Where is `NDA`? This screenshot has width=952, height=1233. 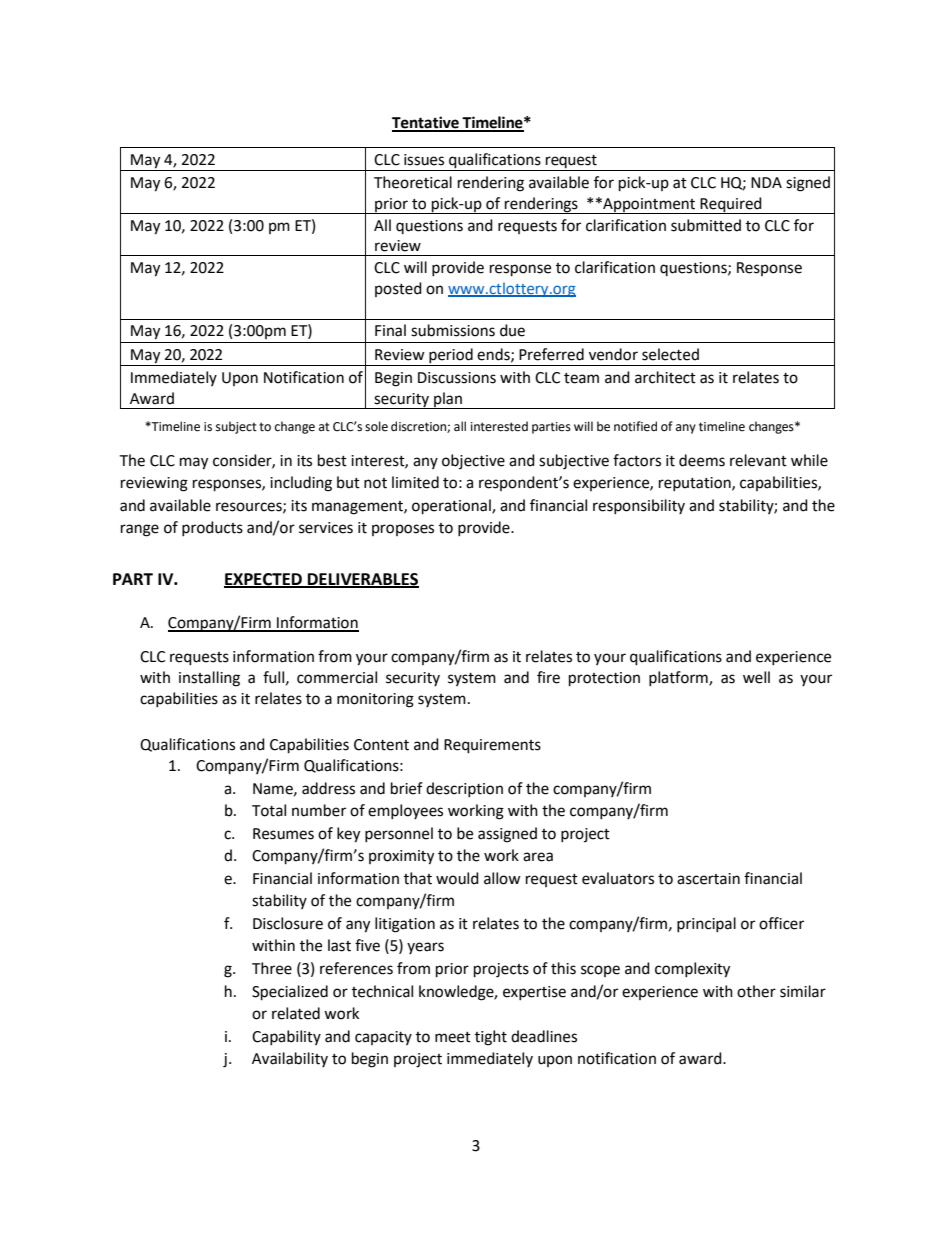 NDA is located at coordinates (766, 182).
